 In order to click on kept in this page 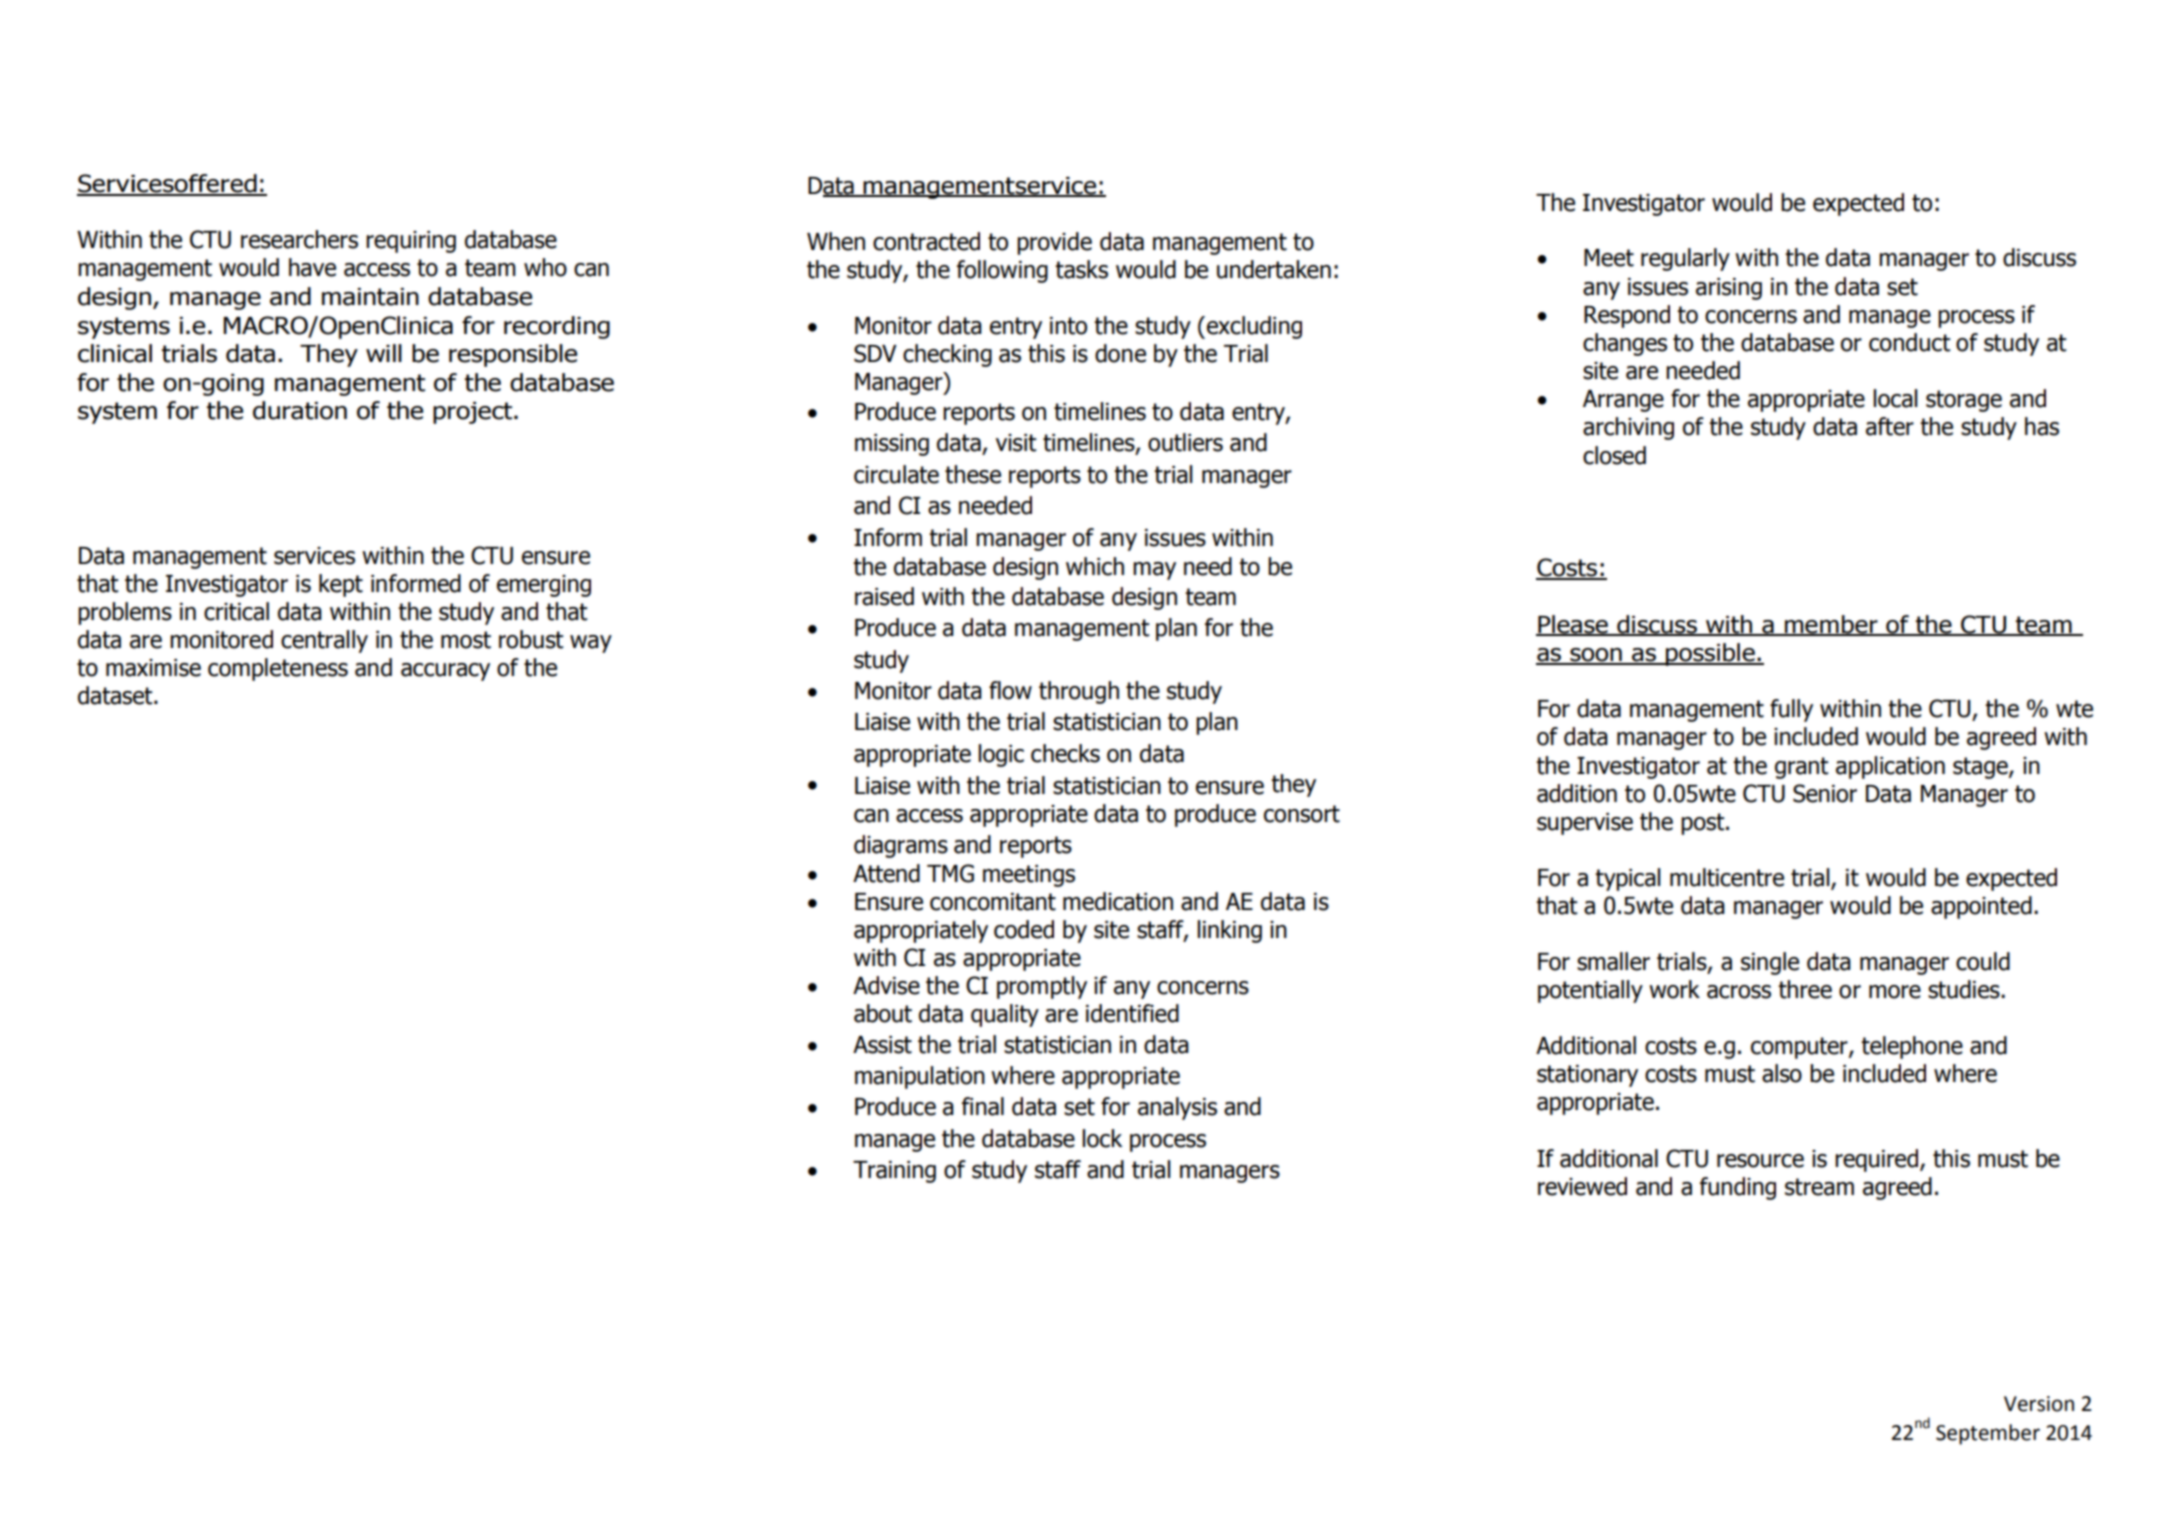, I will do `click(341, 585)`.
